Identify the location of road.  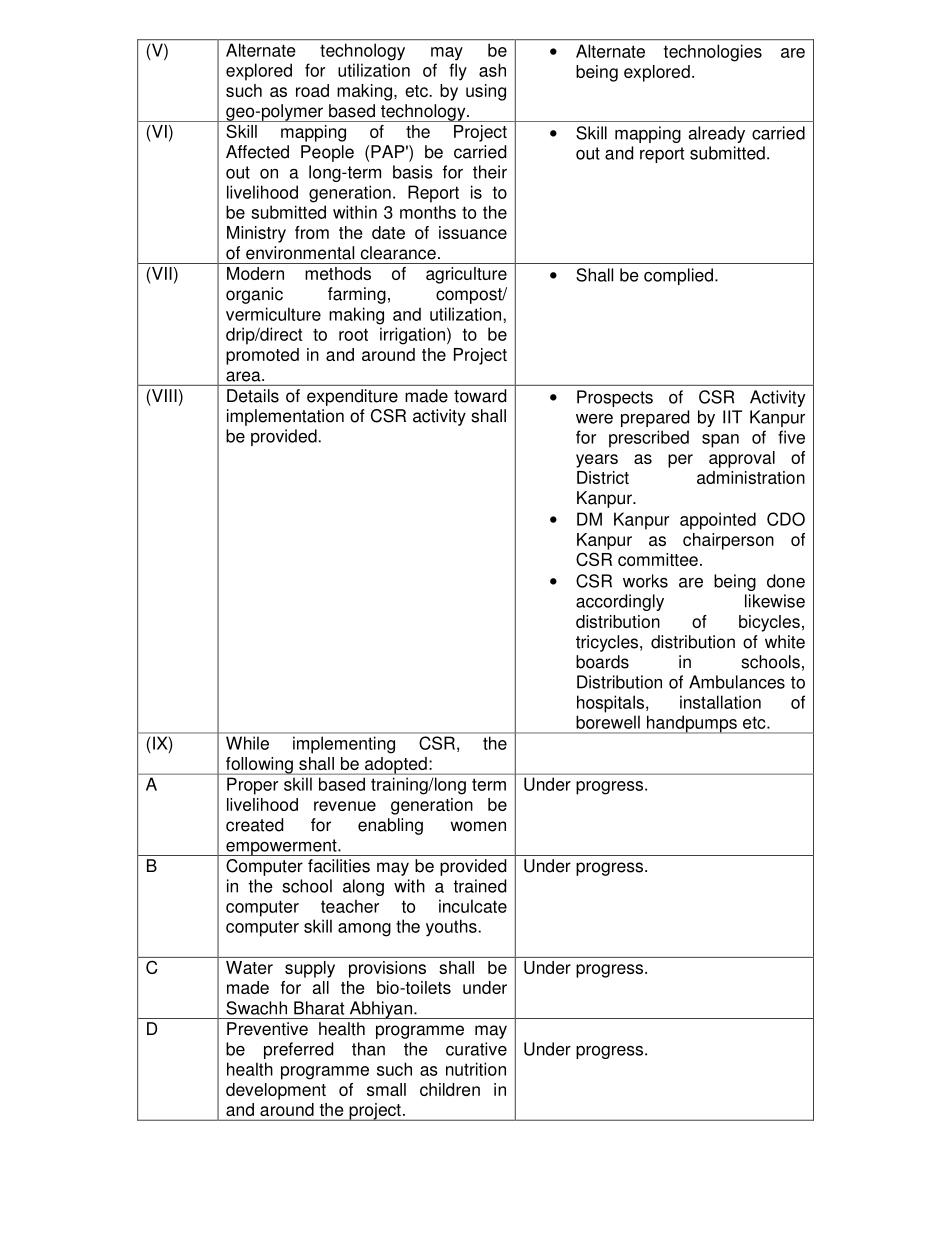
(312, 90).
